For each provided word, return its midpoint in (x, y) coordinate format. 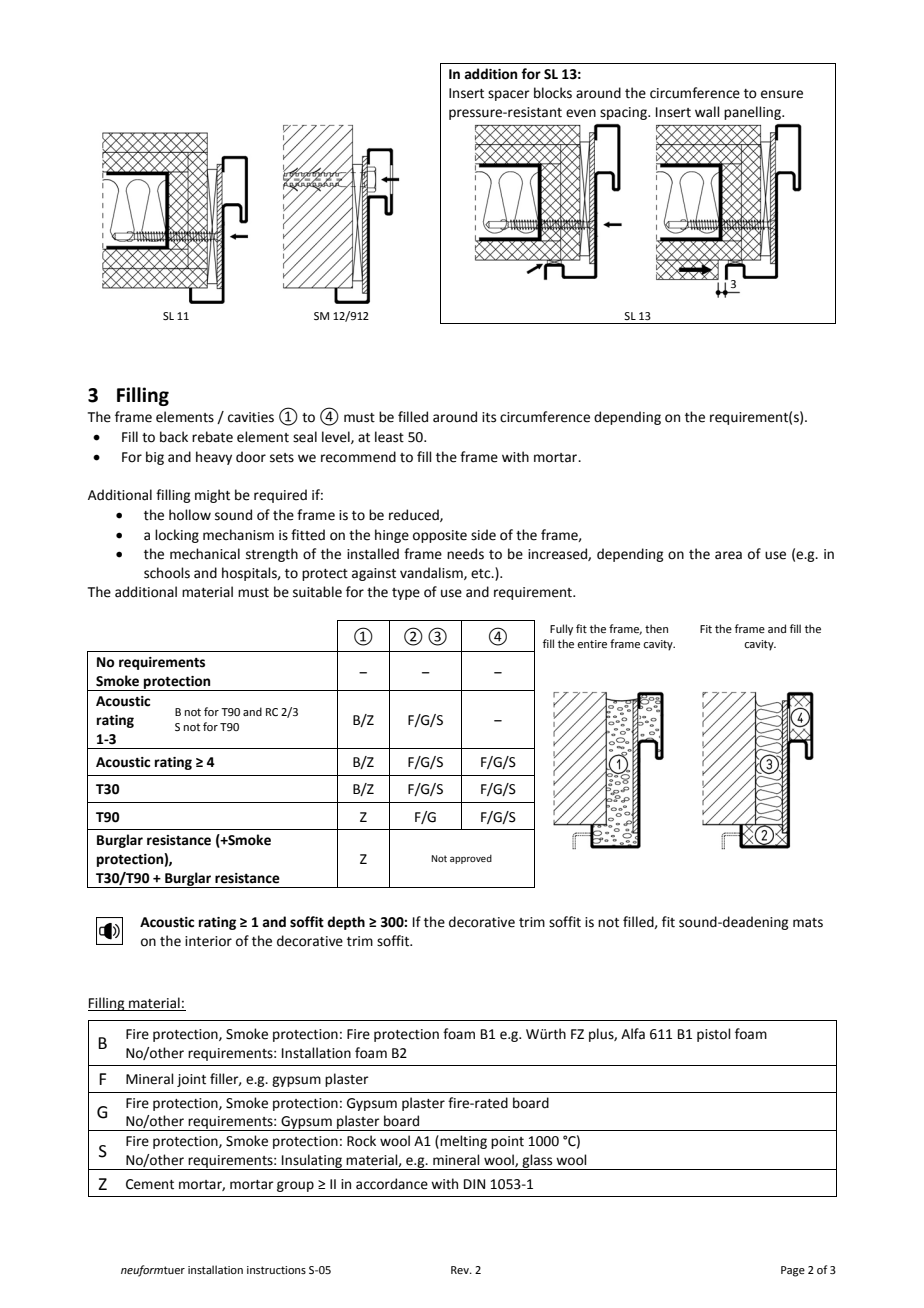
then (656, 628)
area (728, 555)
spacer (509, 95)
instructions (276, 1270)
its (489, 417)
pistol (714, 1035)
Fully (561, 630)
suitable (317, 592)
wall (707, 112)
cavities (251, 417)
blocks (553, 93)
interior (208, 941)
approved (471, 859)
